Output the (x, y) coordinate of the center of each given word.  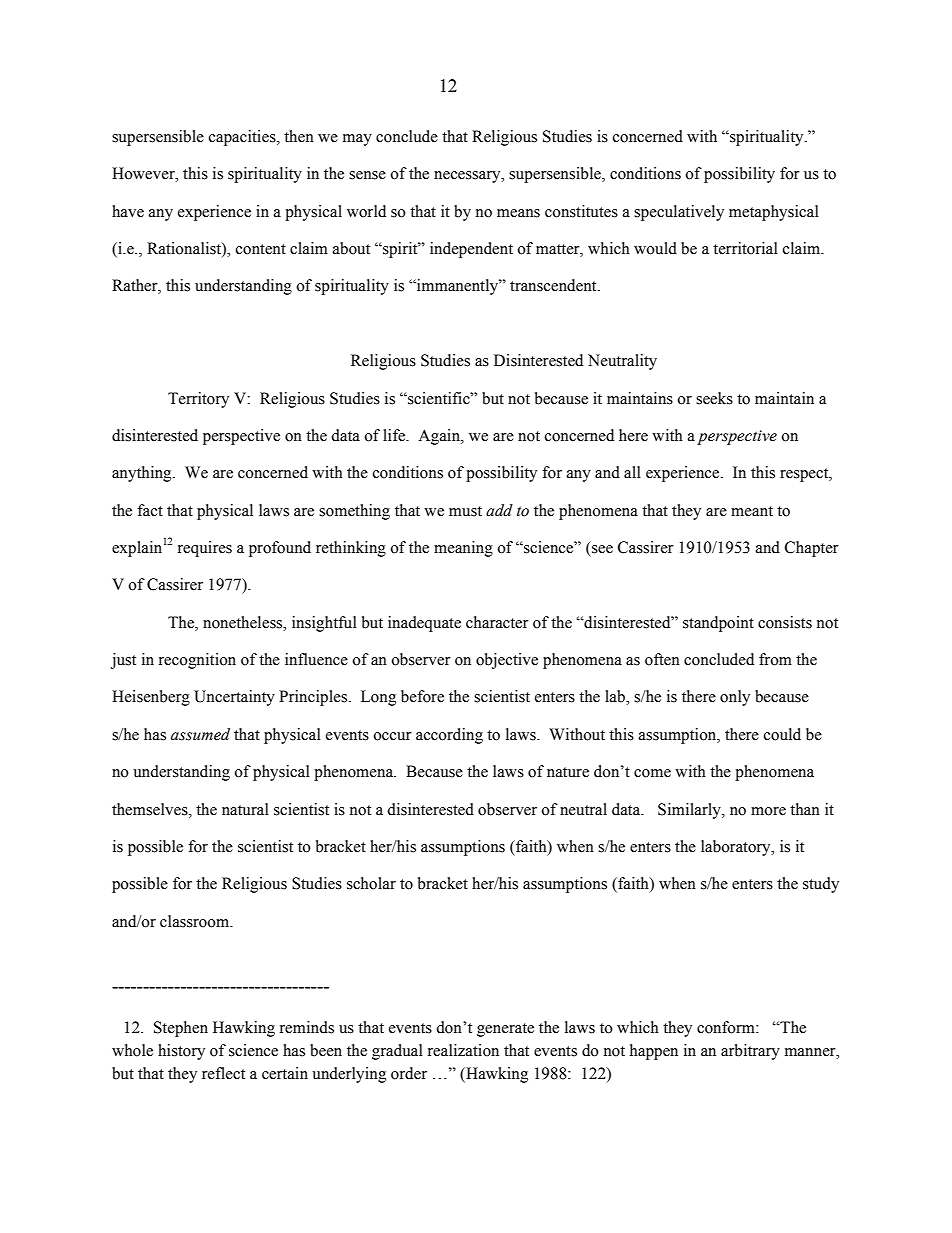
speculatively (679, 213)
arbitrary (750, 1052)
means (518, 213)
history (181, 1052)
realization (463, 1050)
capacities (243, 138)
